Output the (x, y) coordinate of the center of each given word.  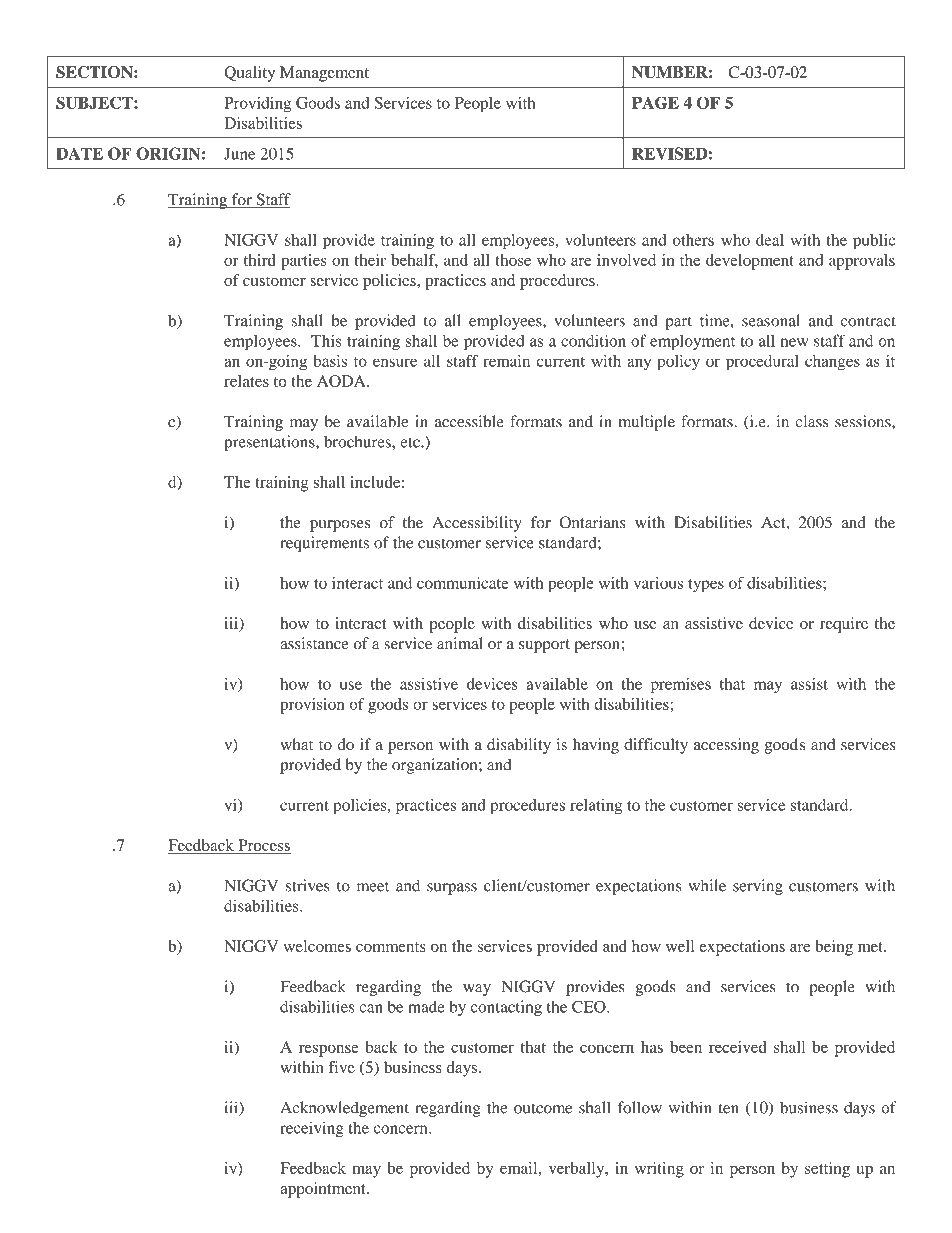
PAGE (655, 102)
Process (263, 846)
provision (312, 706)
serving (758, 887)
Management (324, 74)
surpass (452, 889)
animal (460, 643)
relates (246, 381)
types (706, 586)
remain (506, 361)
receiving (312, 1129)
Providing (257, 105)
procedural (762, 363)
